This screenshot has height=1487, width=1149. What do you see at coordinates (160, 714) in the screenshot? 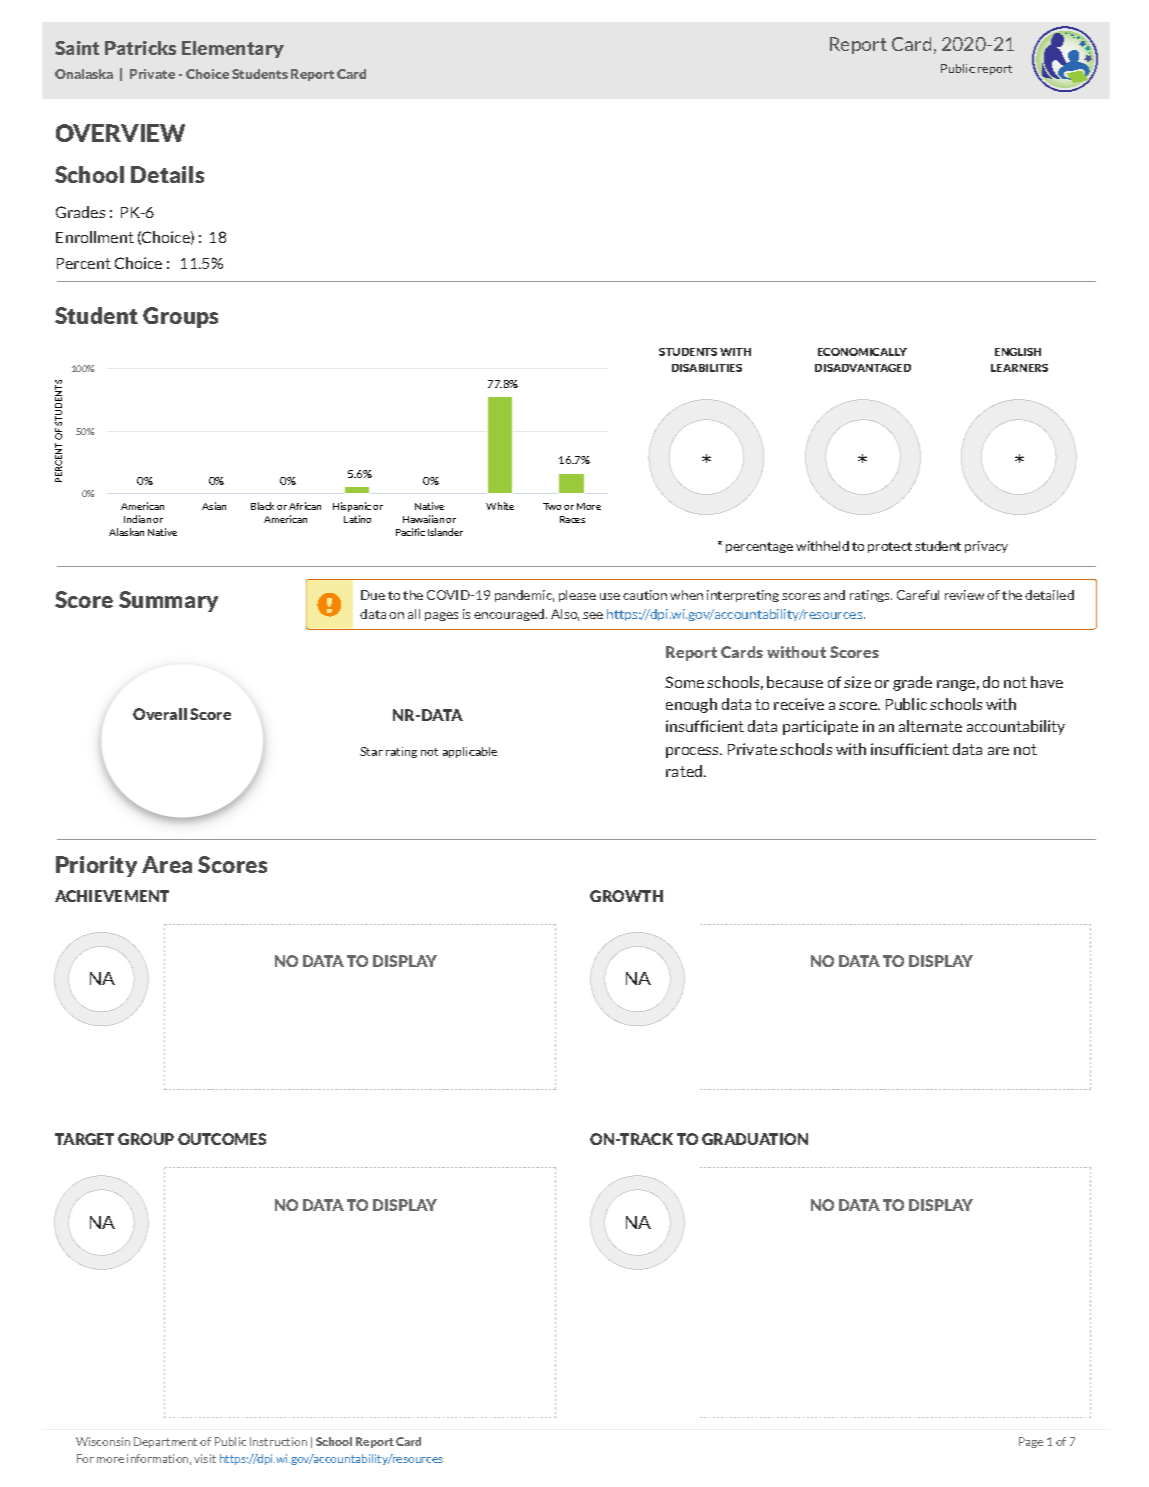
I see `Overall` at bounding box center [160, 714].
